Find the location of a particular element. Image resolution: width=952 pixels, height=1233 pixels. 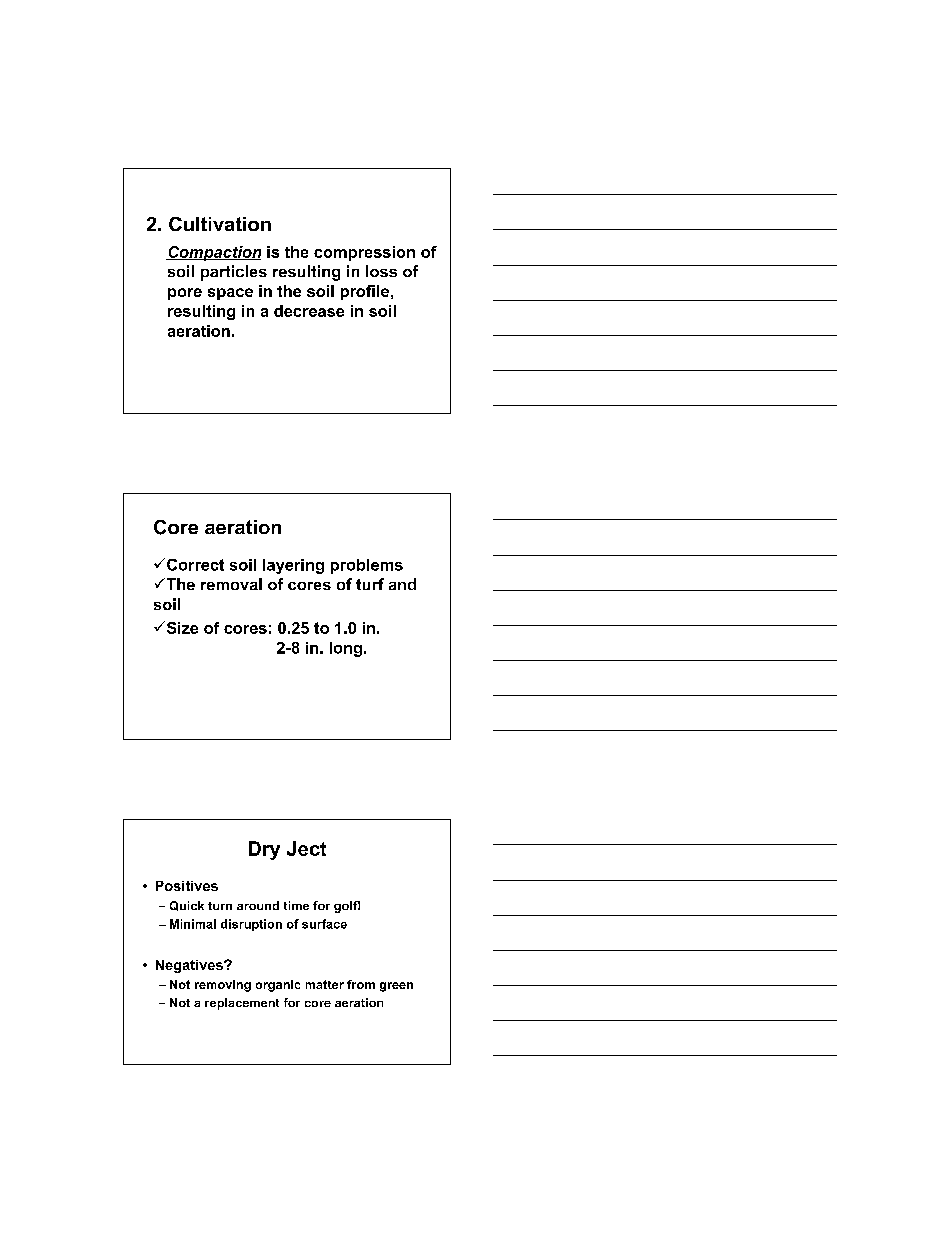

removal is located at coordinates (231, 584).
